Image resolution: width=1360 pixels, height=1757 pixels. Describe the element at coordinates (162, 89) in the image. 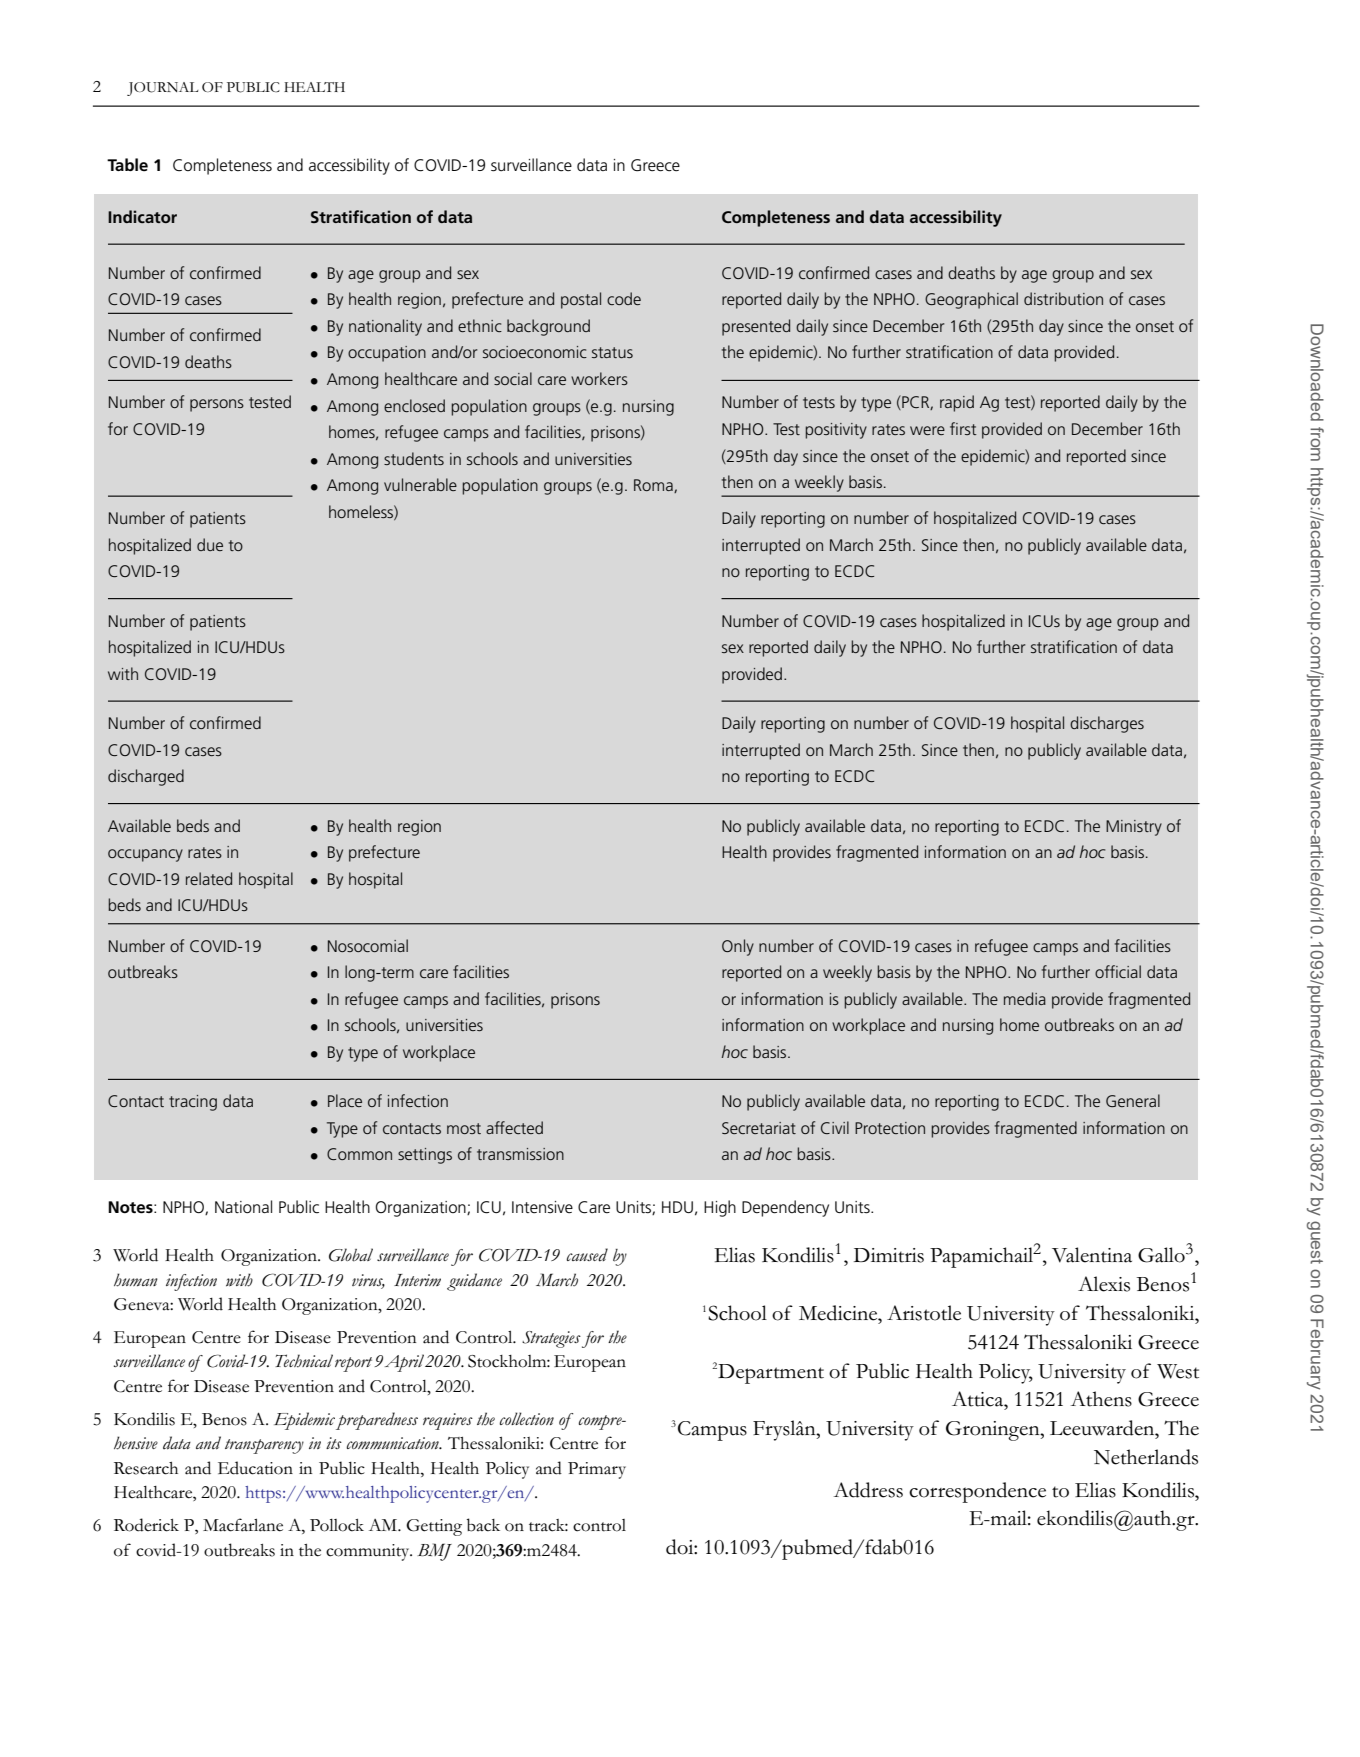

I see `JOURNAL` at that location.
